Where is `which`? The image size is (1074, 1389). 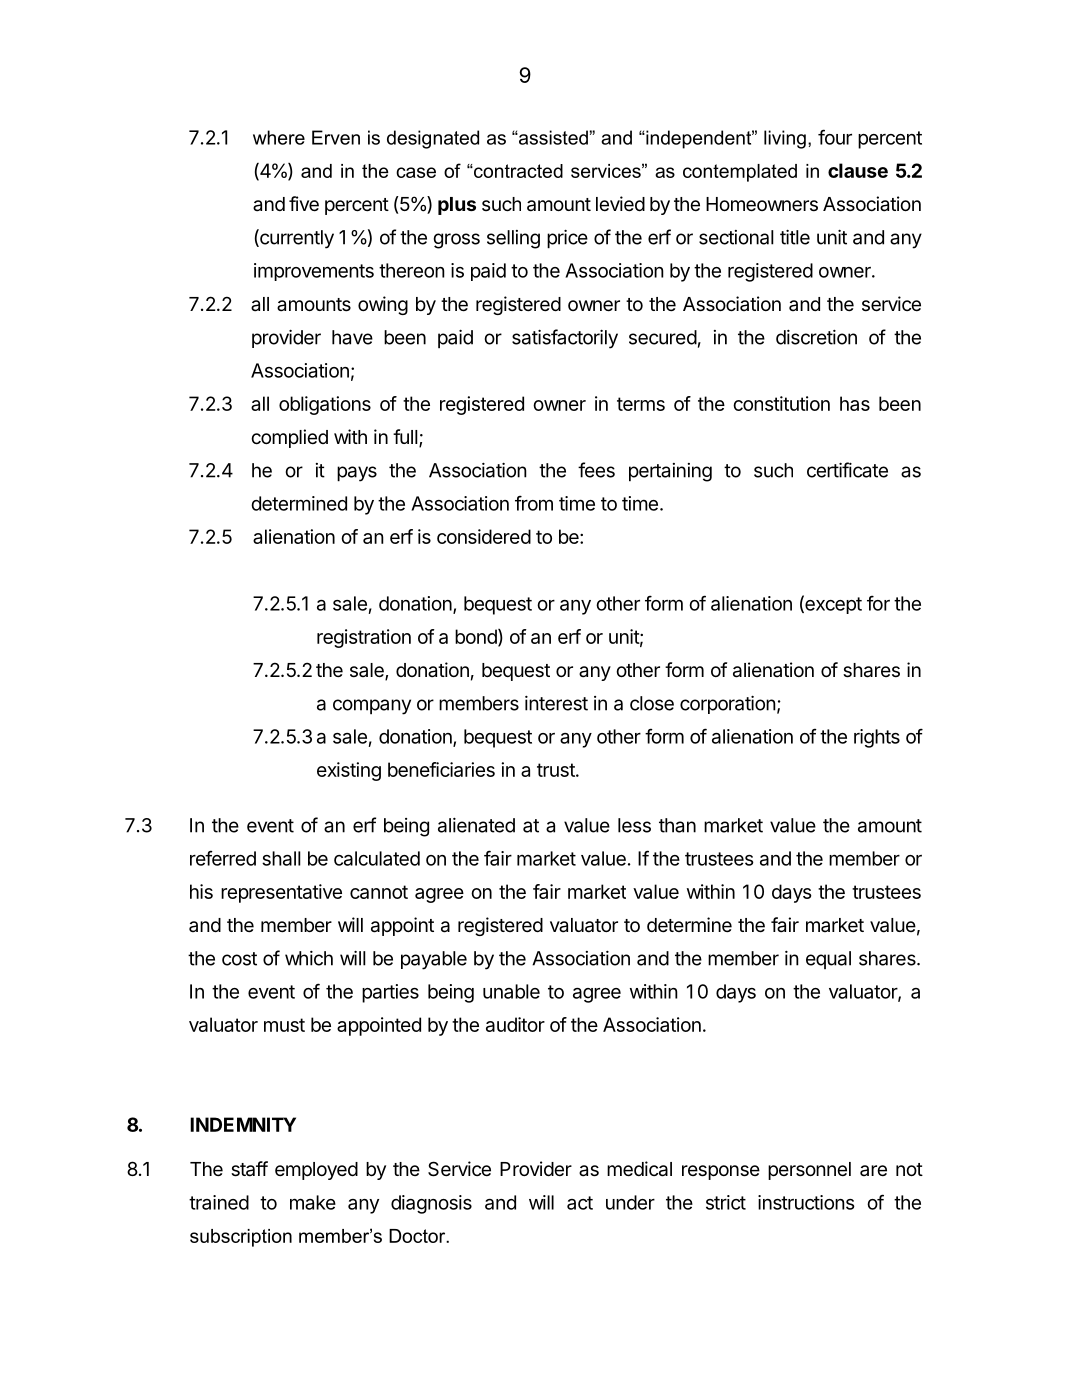 which is located at coordinates (309, 958).
